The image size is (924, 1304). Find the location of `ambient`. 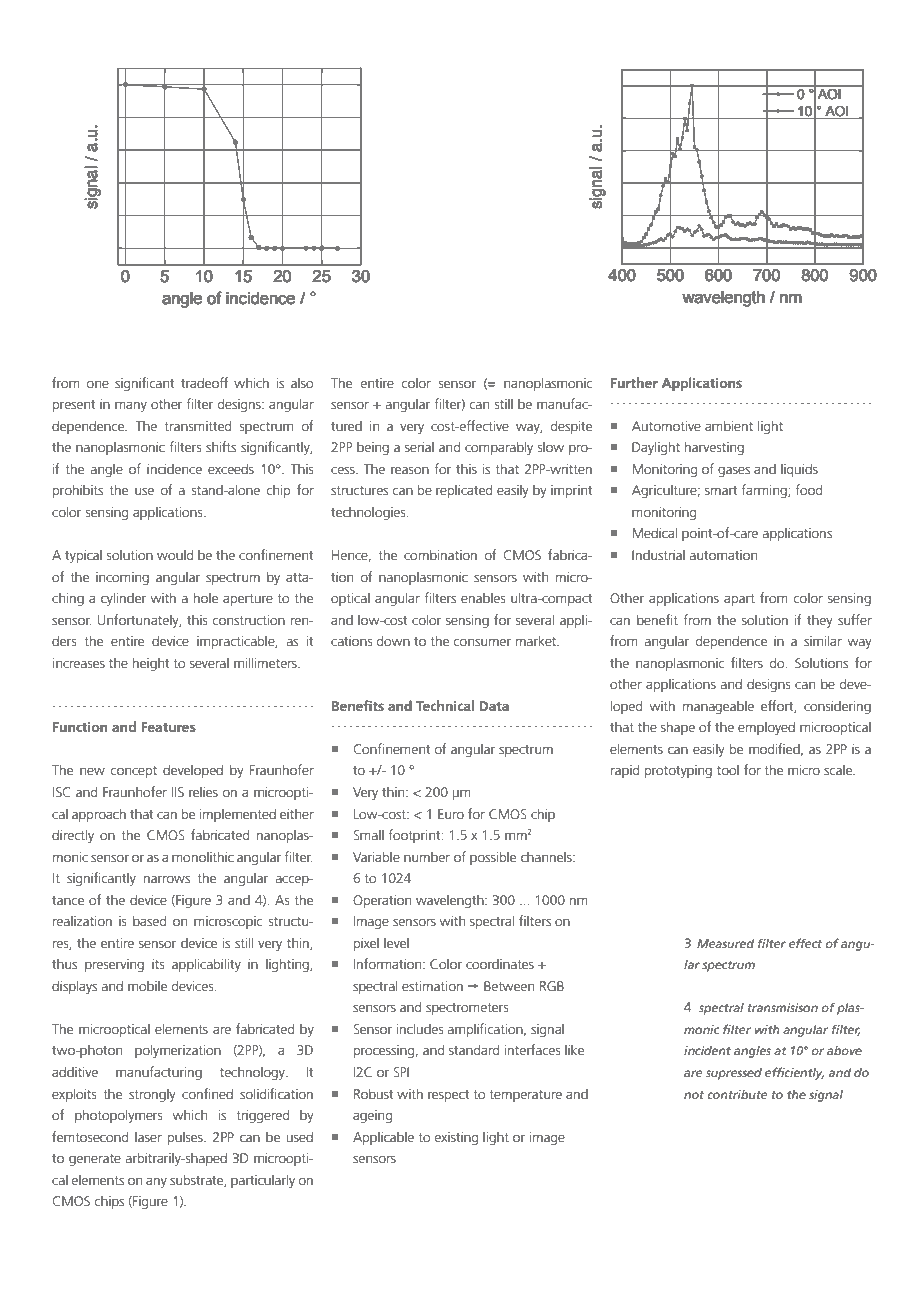

ambient is located at coordinates (729, 425).
